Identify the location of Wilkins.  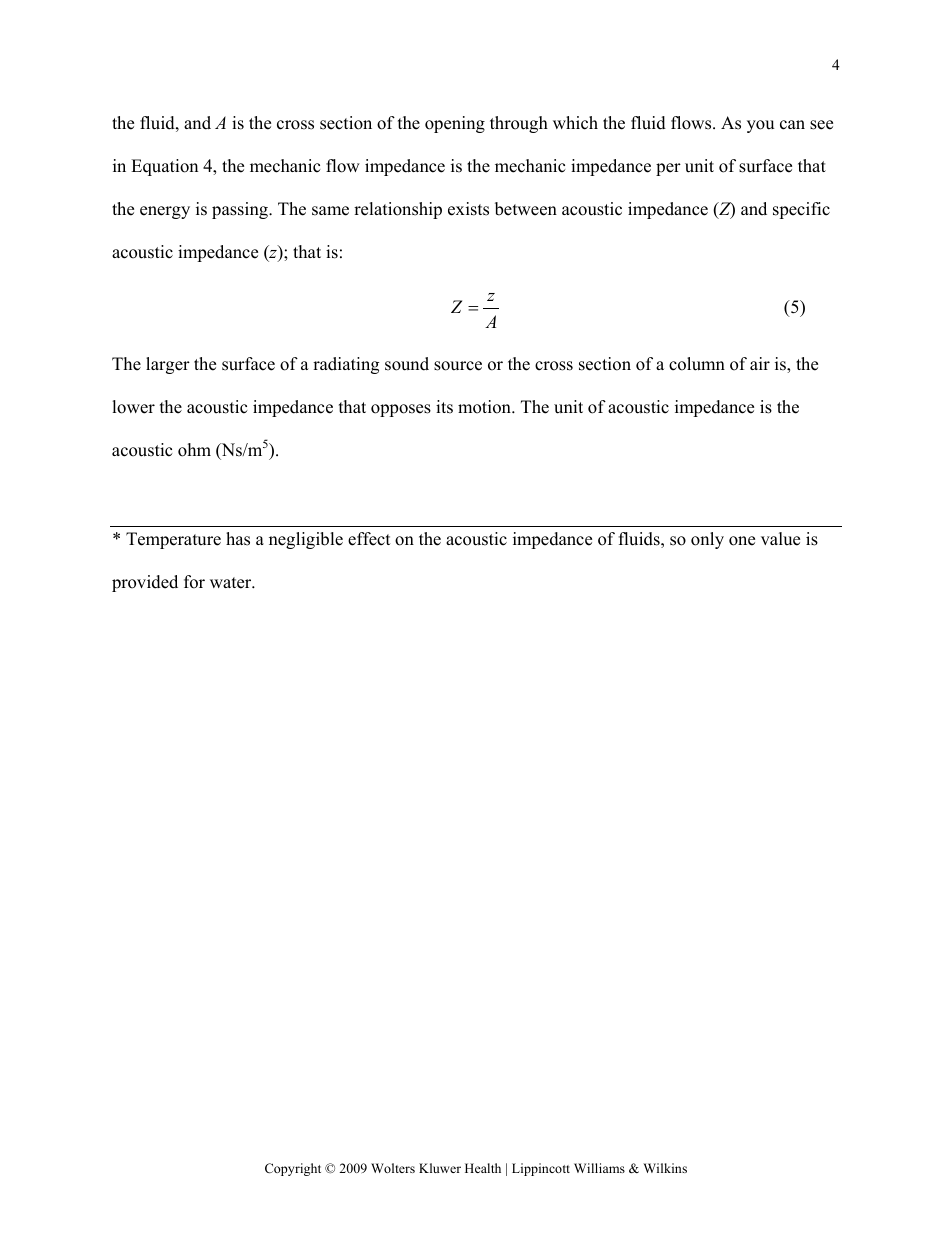
(665, 1168).
